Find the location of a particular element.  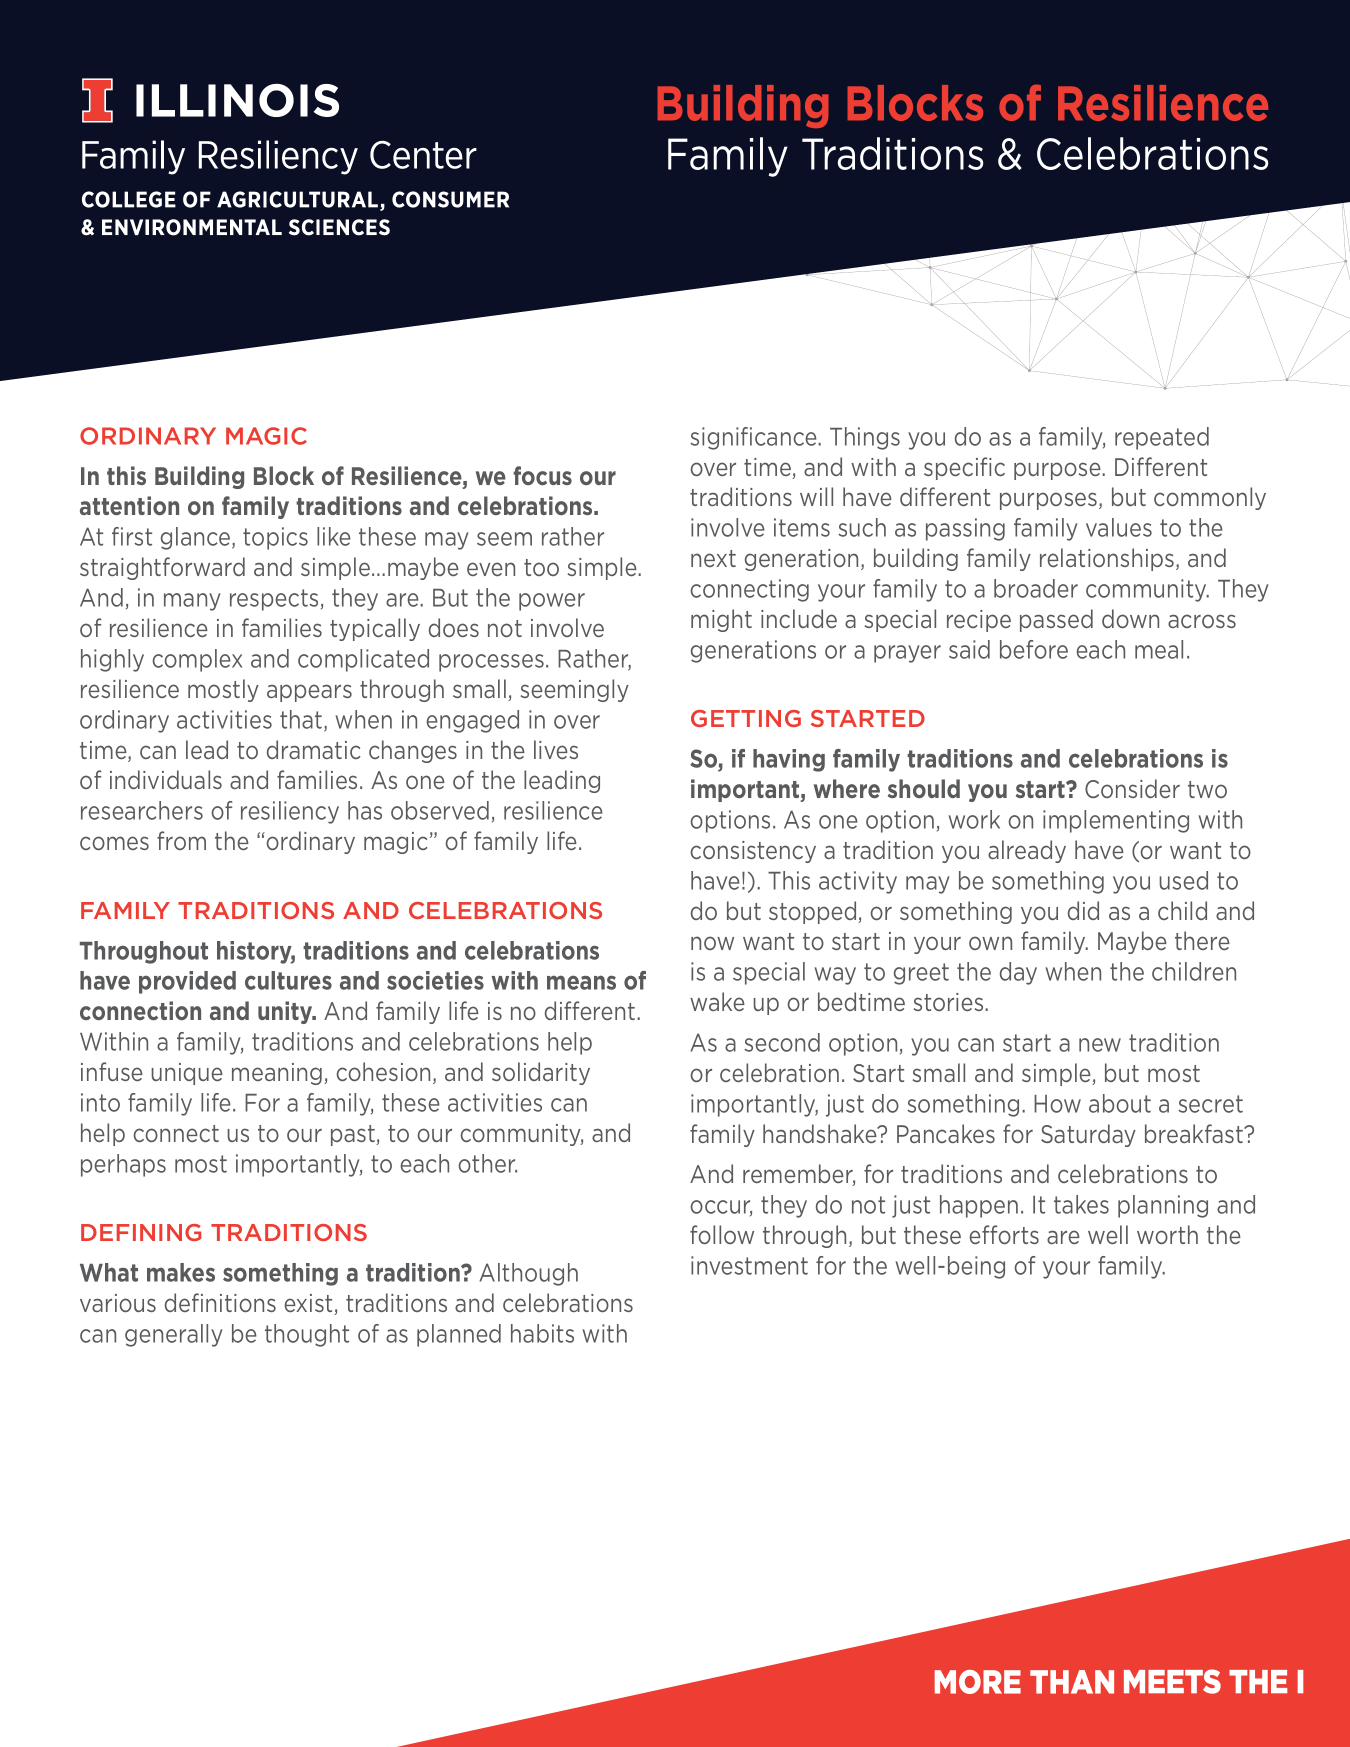

repeated is located at coordinates (1162, 438).
